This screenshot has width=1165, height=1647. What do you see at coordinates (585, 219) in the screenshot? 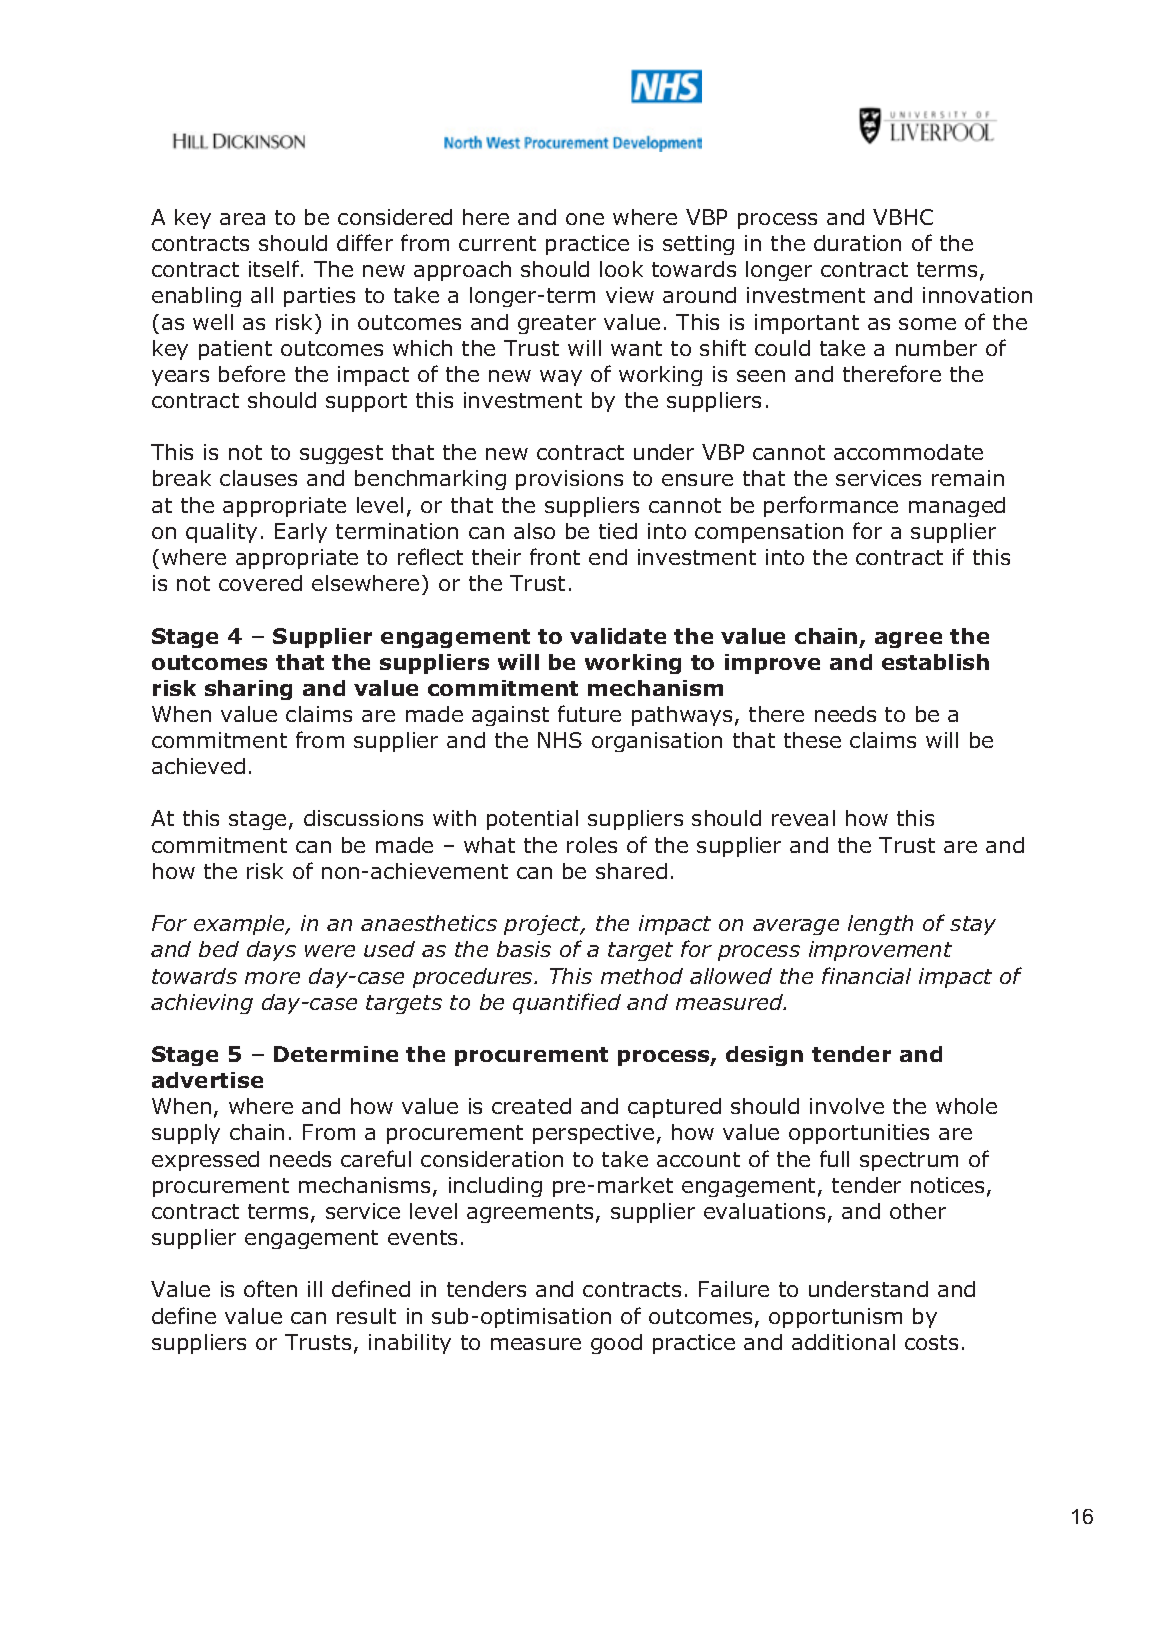
I see `one` at bounding box center [585, 219].
